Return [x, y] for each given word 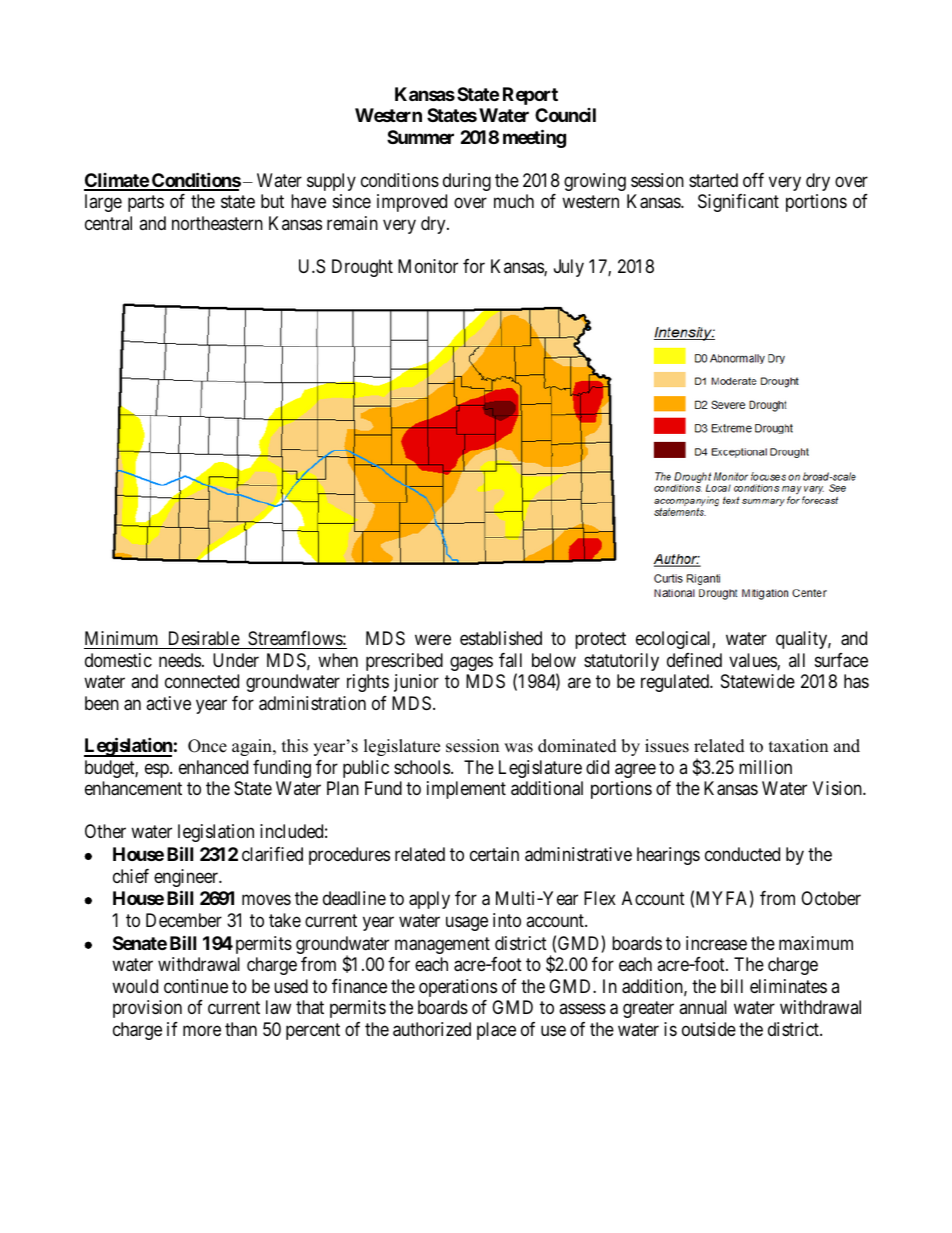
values [753, 661]
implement [466, 790]
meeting [534, 138]
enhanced [213, 767]
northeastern [217, 223]
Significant [738, 203]
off [753, 180]
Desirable [204, 638]
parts [146, 204]
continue [196, 986]
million [765, 767]
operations [458, 988]
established [501, 638]
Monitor [428, 266]
